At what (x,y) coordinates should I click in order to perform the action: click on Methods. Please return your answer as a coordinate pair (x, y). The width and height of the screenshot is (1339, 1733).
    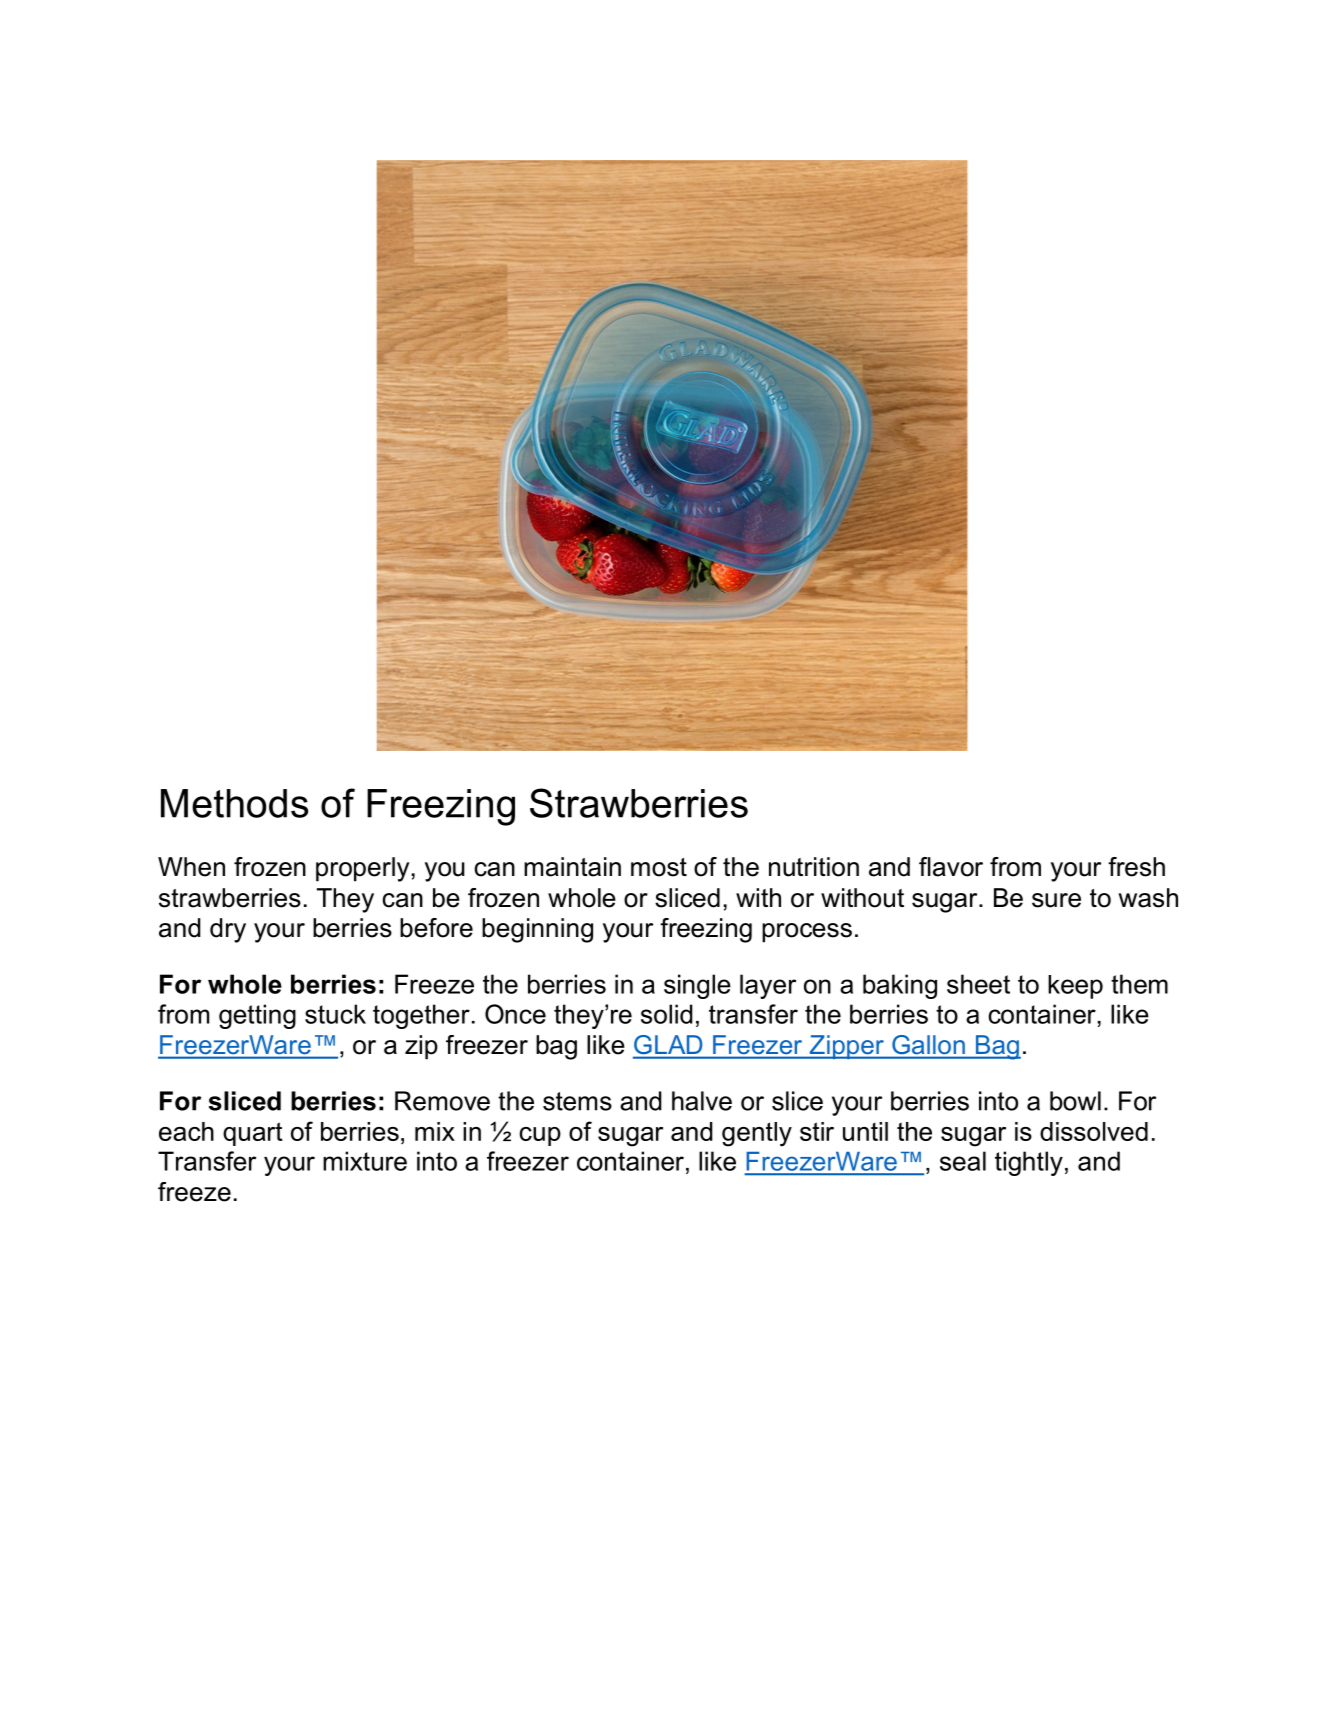
    Looking at the image, I should click on (234, 803).
